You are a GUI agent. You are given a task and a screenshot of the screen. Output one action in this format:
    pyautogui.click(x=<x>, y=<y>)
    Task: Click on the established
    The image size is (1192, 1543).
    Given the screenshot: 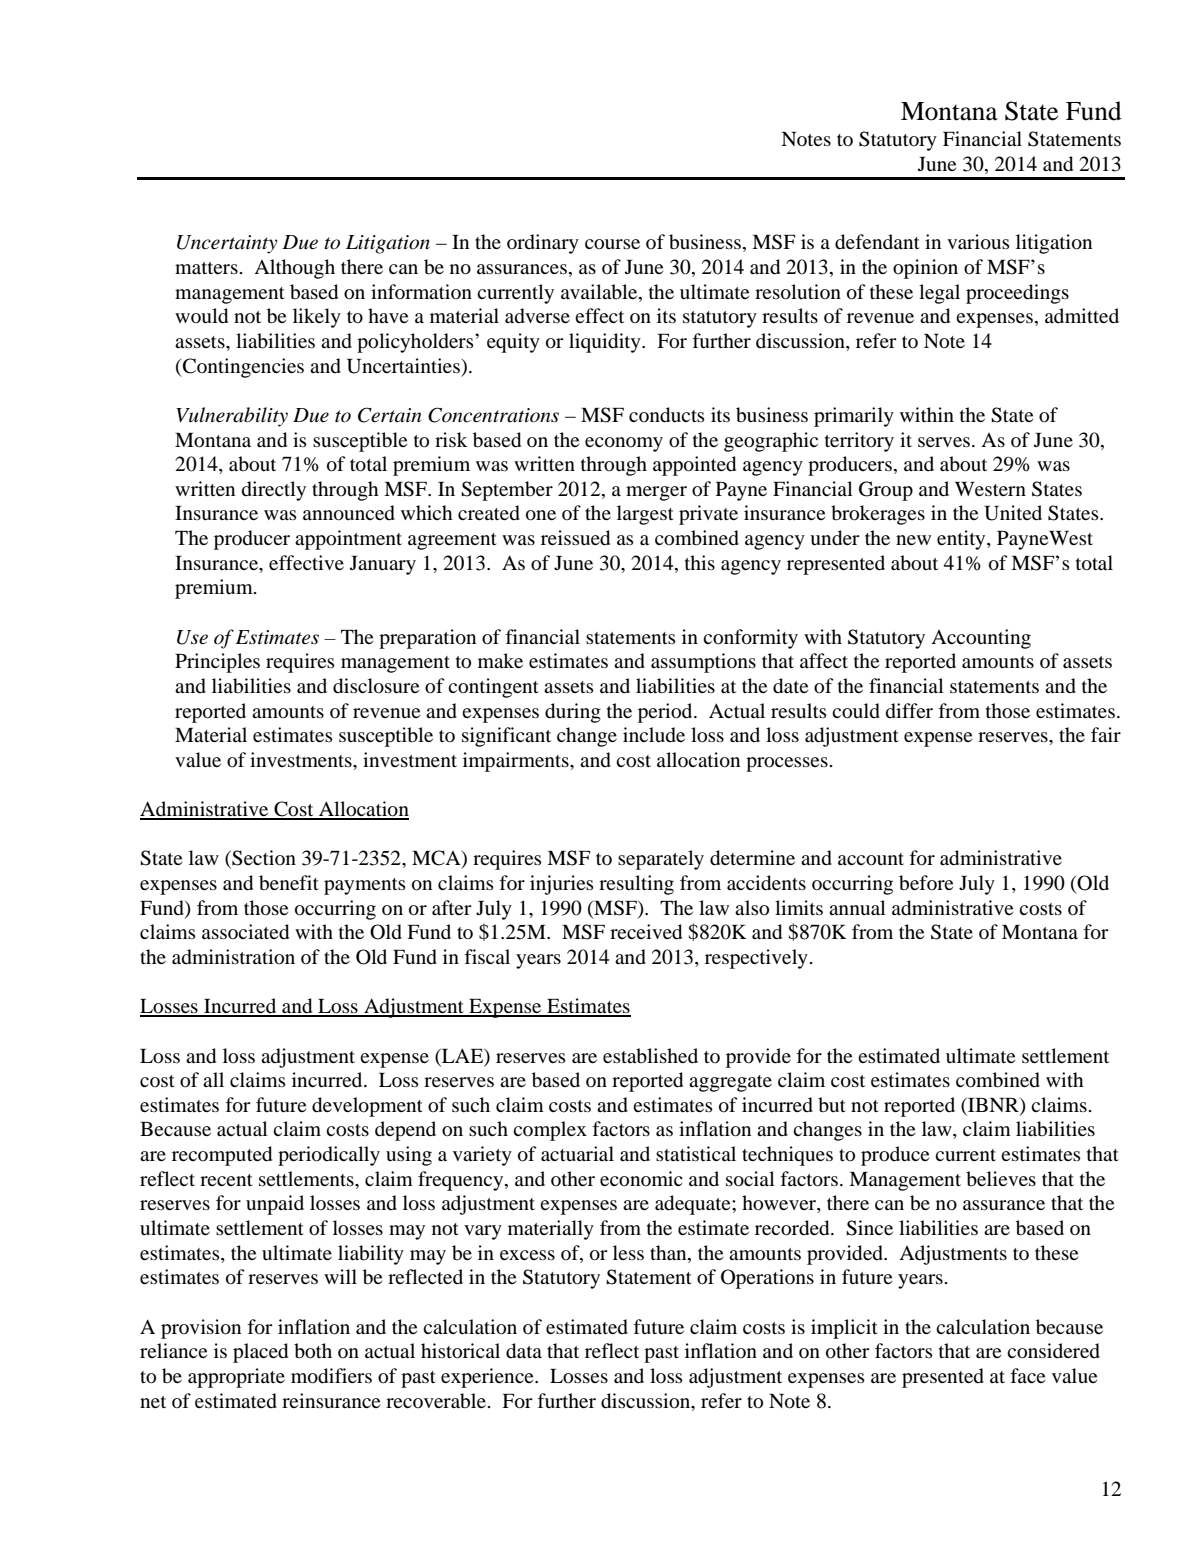 What is the action you would take?
    pyautogui.click(x=650, y=1056)
